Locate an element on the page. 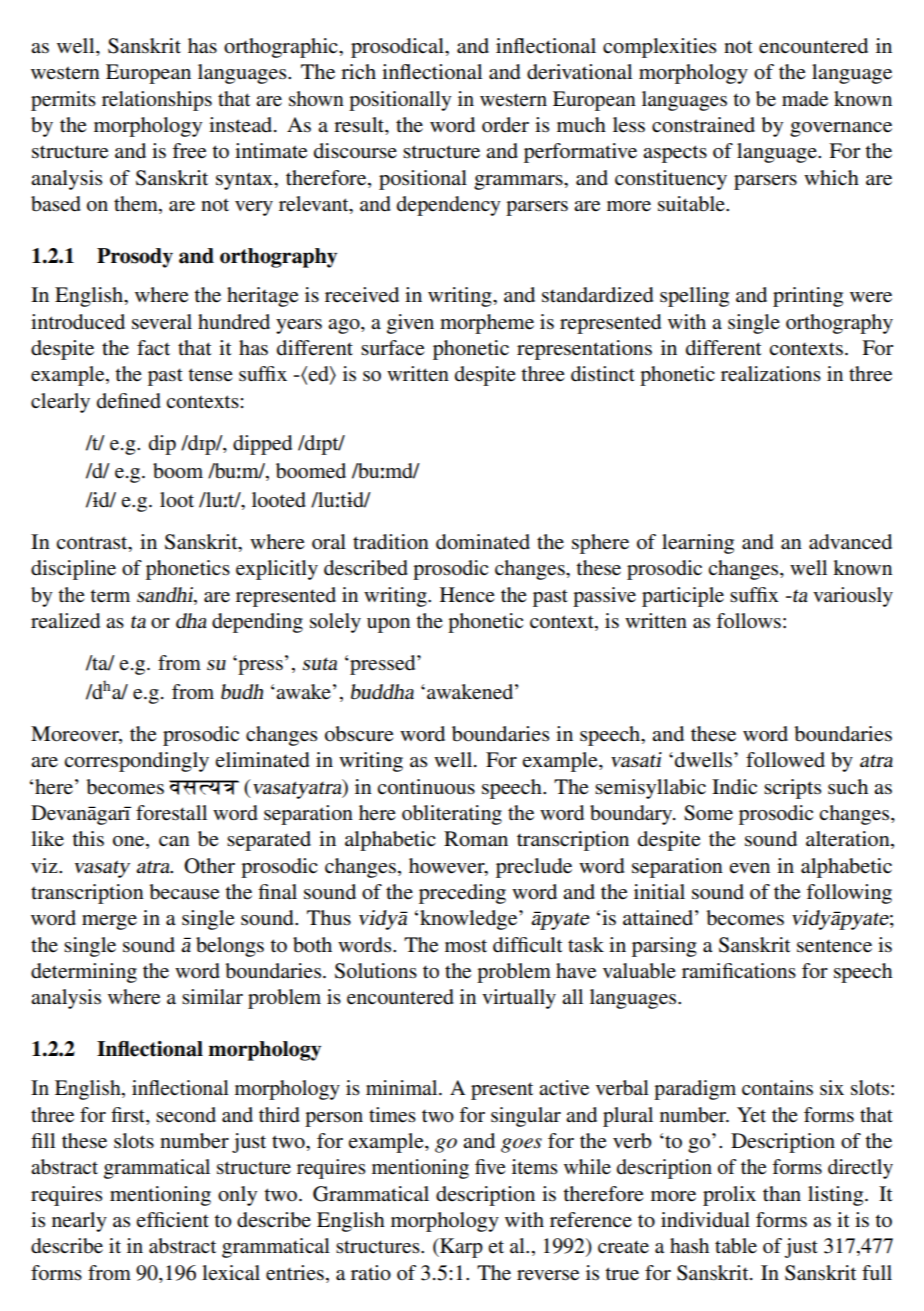 Image resolution: width=924 pixels, height=1311 pixels. even is located at coordinates (749, 868).
